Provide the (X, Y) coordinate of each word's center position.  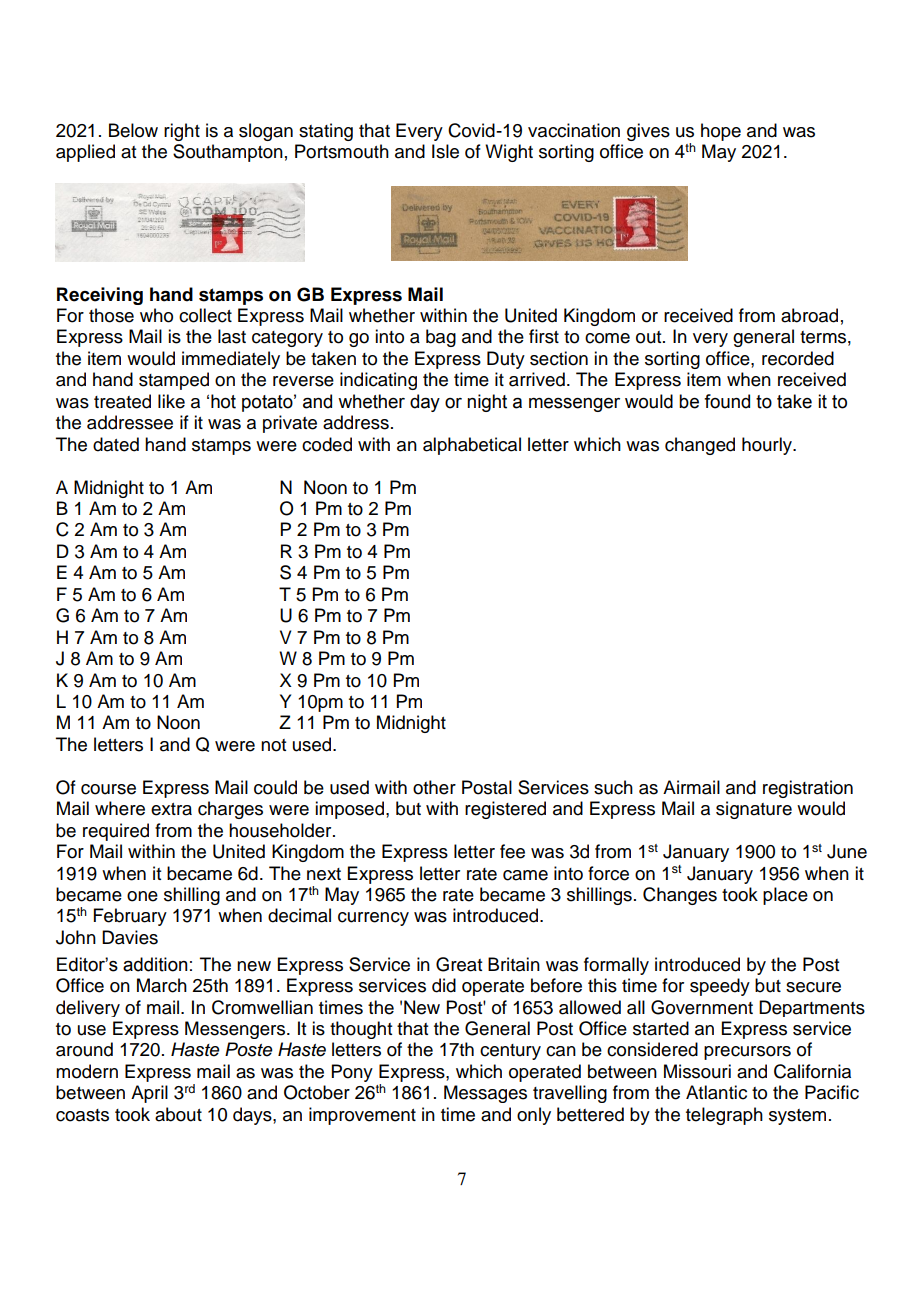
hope (721, 132)
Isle (445, 151)
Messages (485, 1094)
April (149, 1094)
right (182, 132)
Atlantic (716, 1092)
